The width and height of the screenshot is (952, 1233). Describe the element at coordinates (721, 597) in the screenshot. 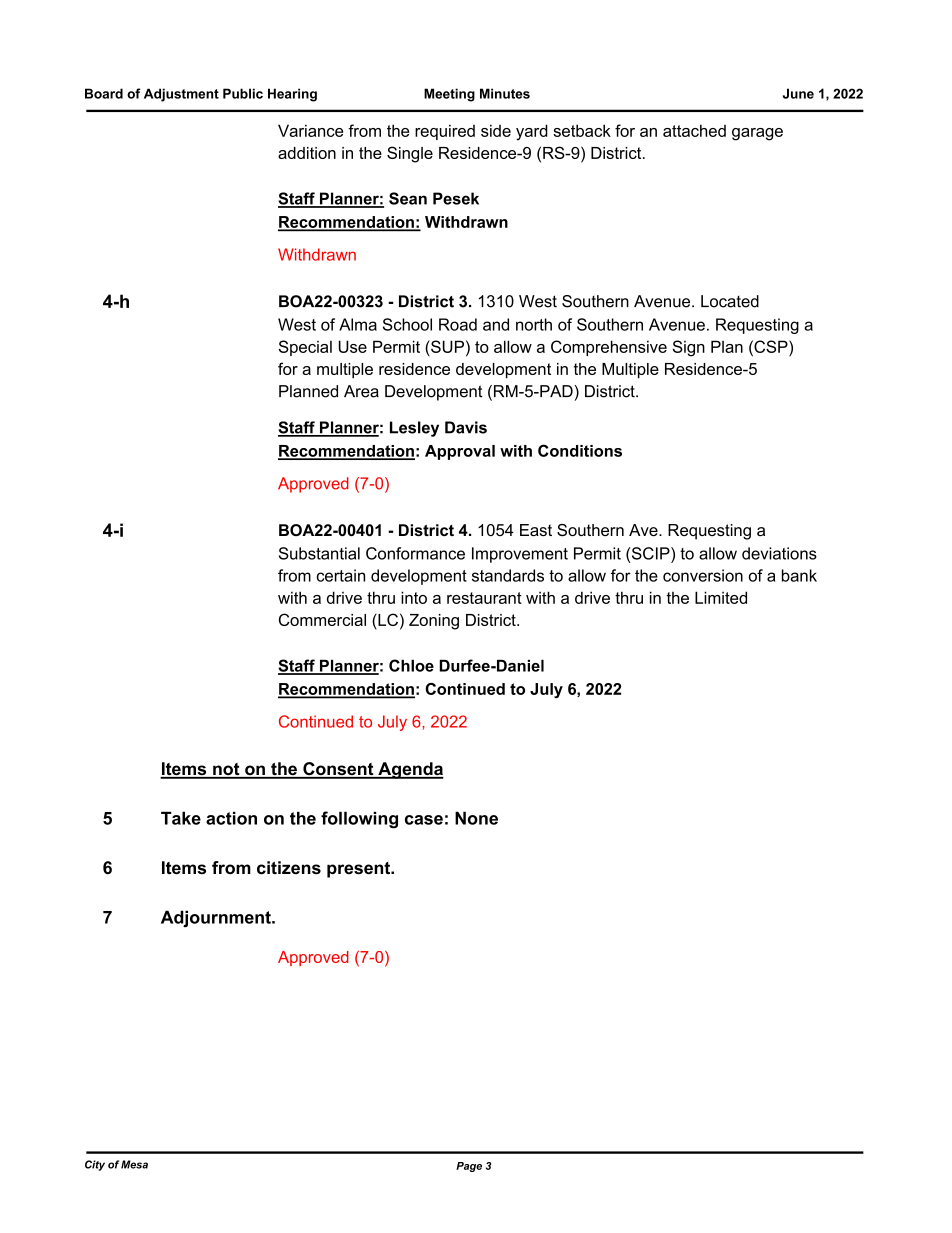

I see `Limited` at that location.
